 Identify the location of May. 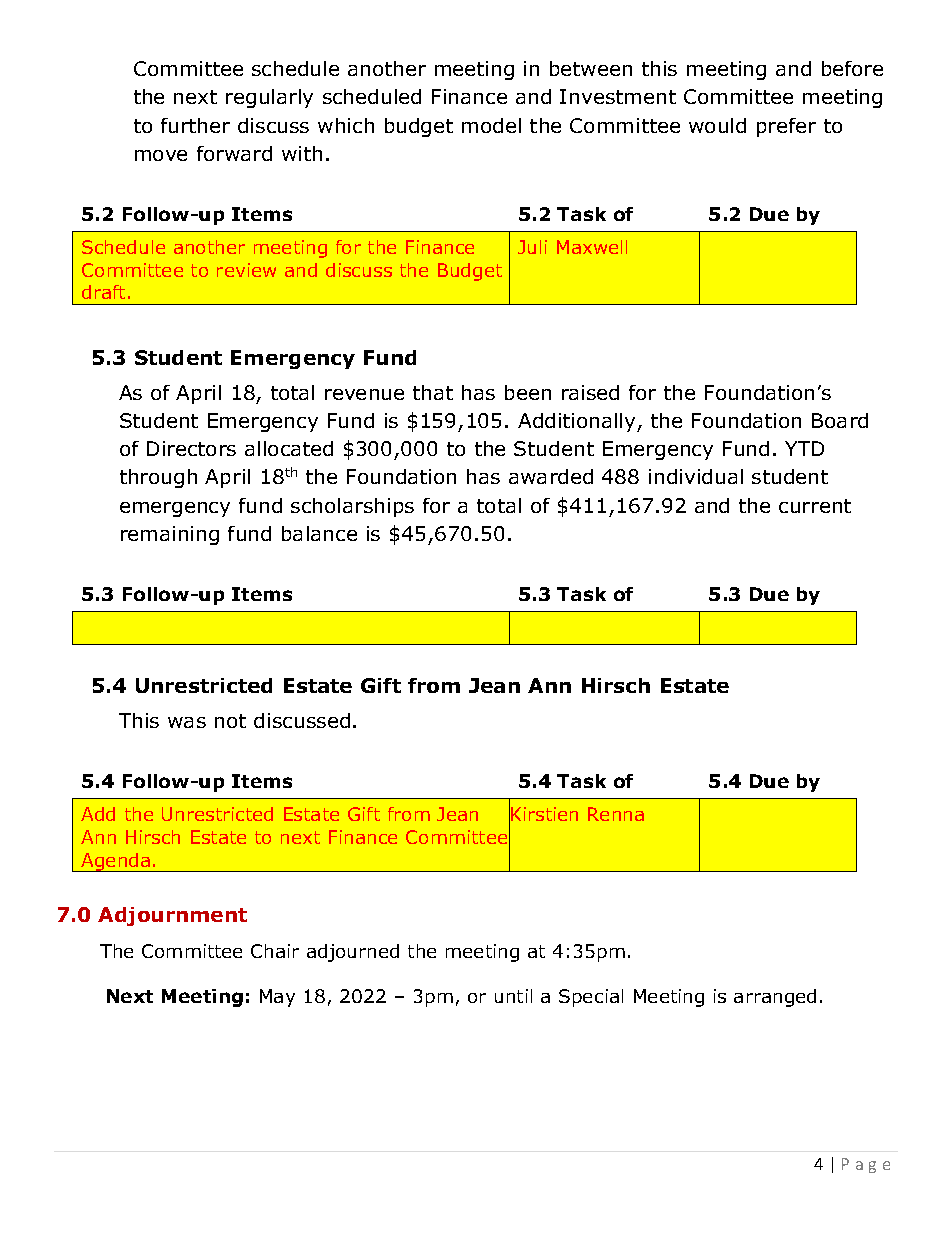
(277, 998).
